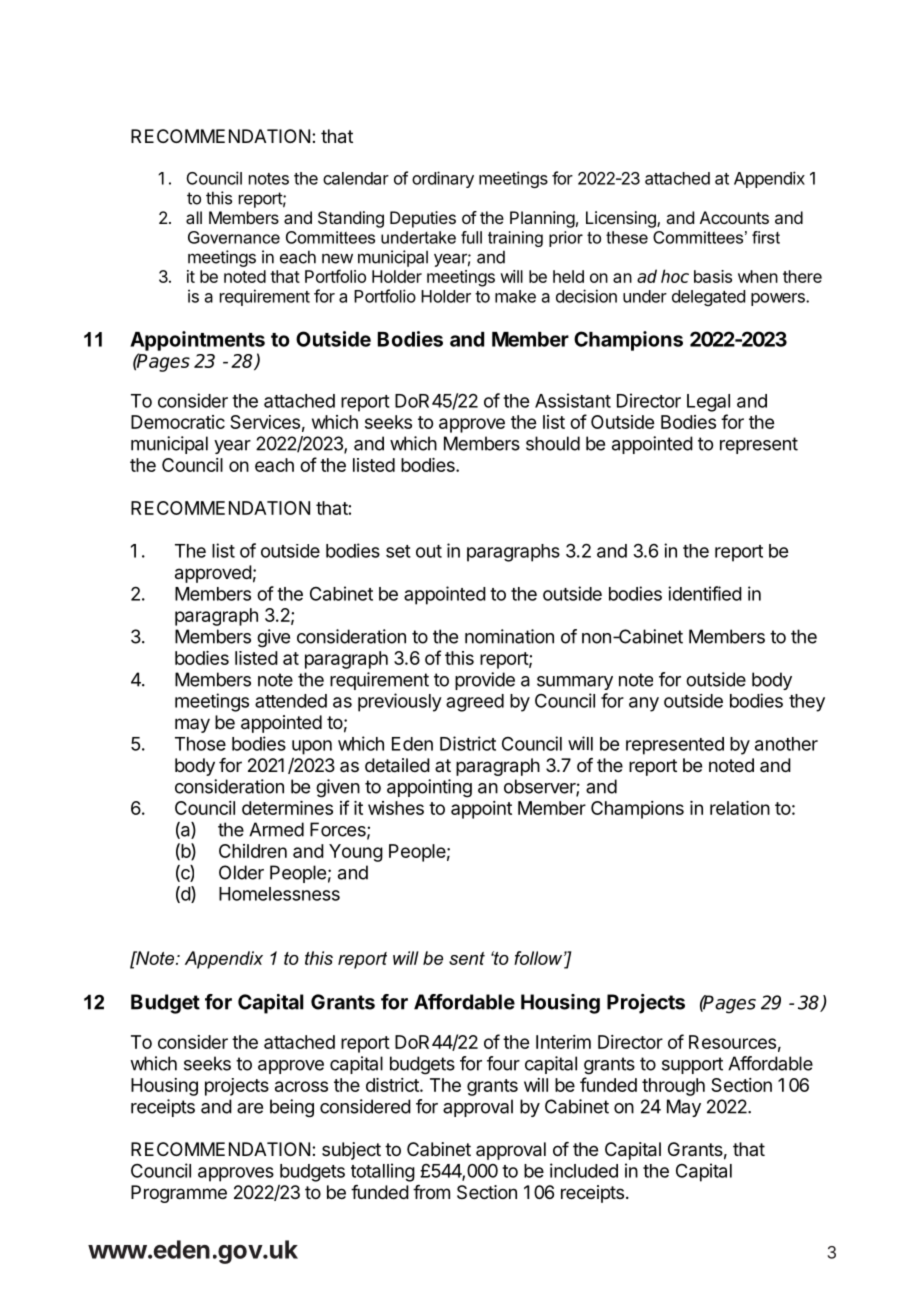  I want to click on provide, so click(485, 681).
